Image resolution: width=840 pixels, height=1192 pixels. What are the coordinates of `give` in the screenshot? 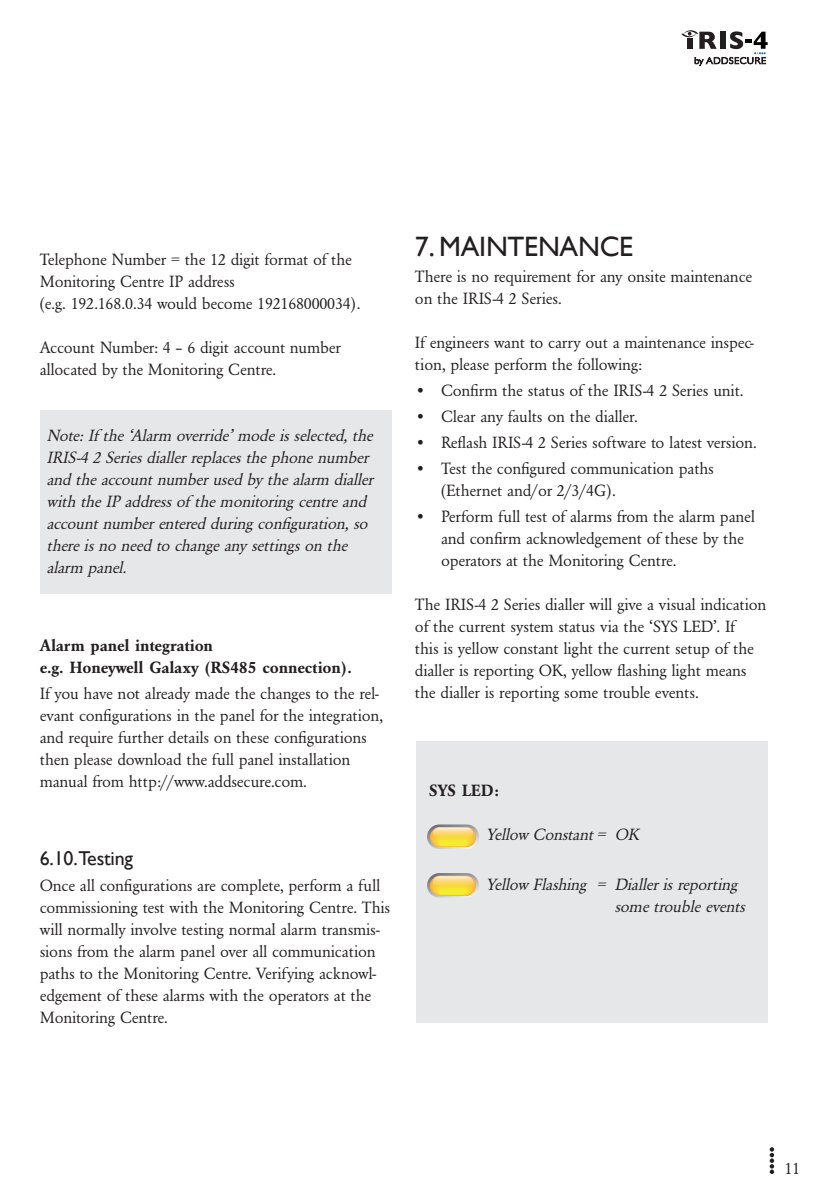 It's located at (629, 606).
